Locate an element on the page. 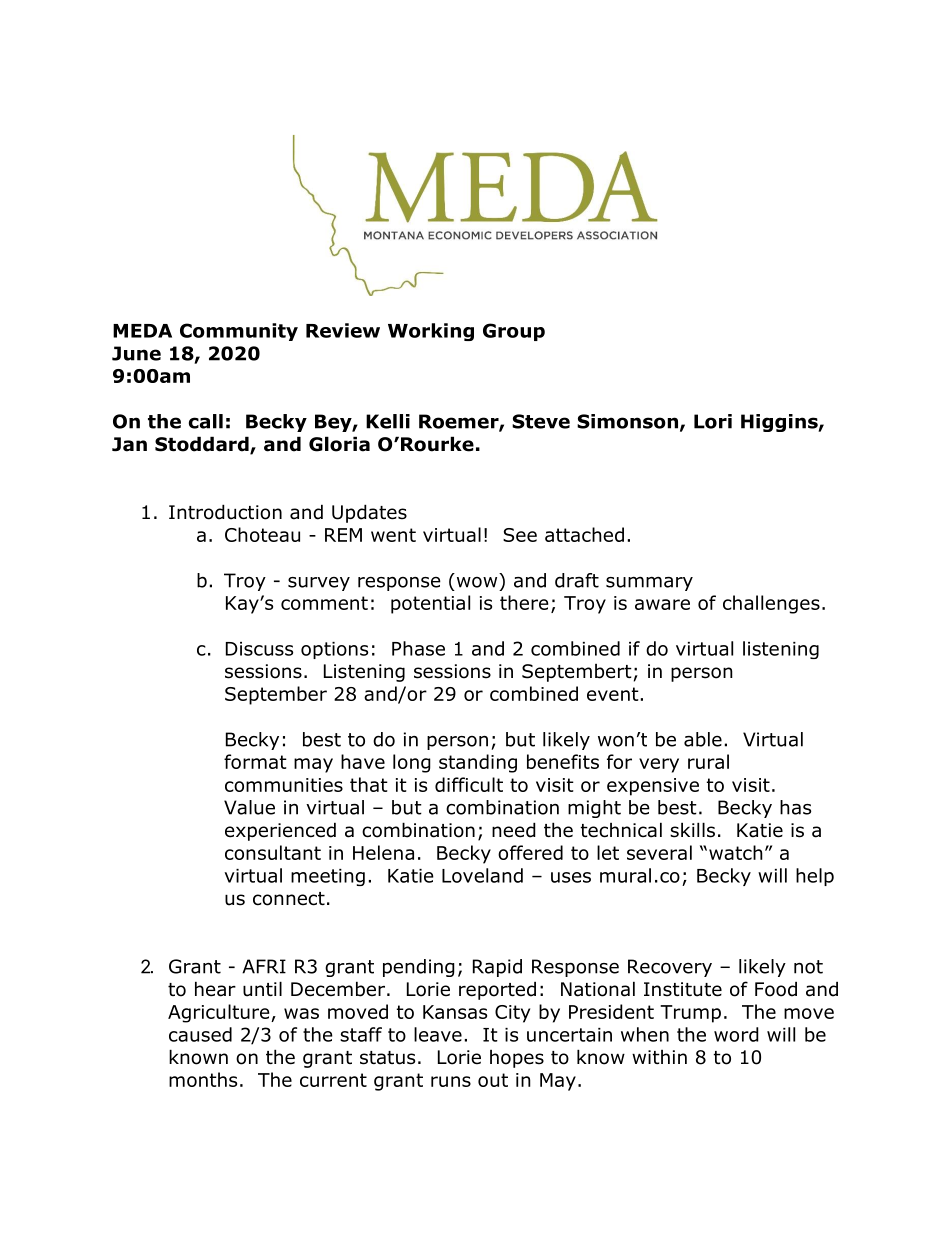  Community is located at coordinates (239, 332).
